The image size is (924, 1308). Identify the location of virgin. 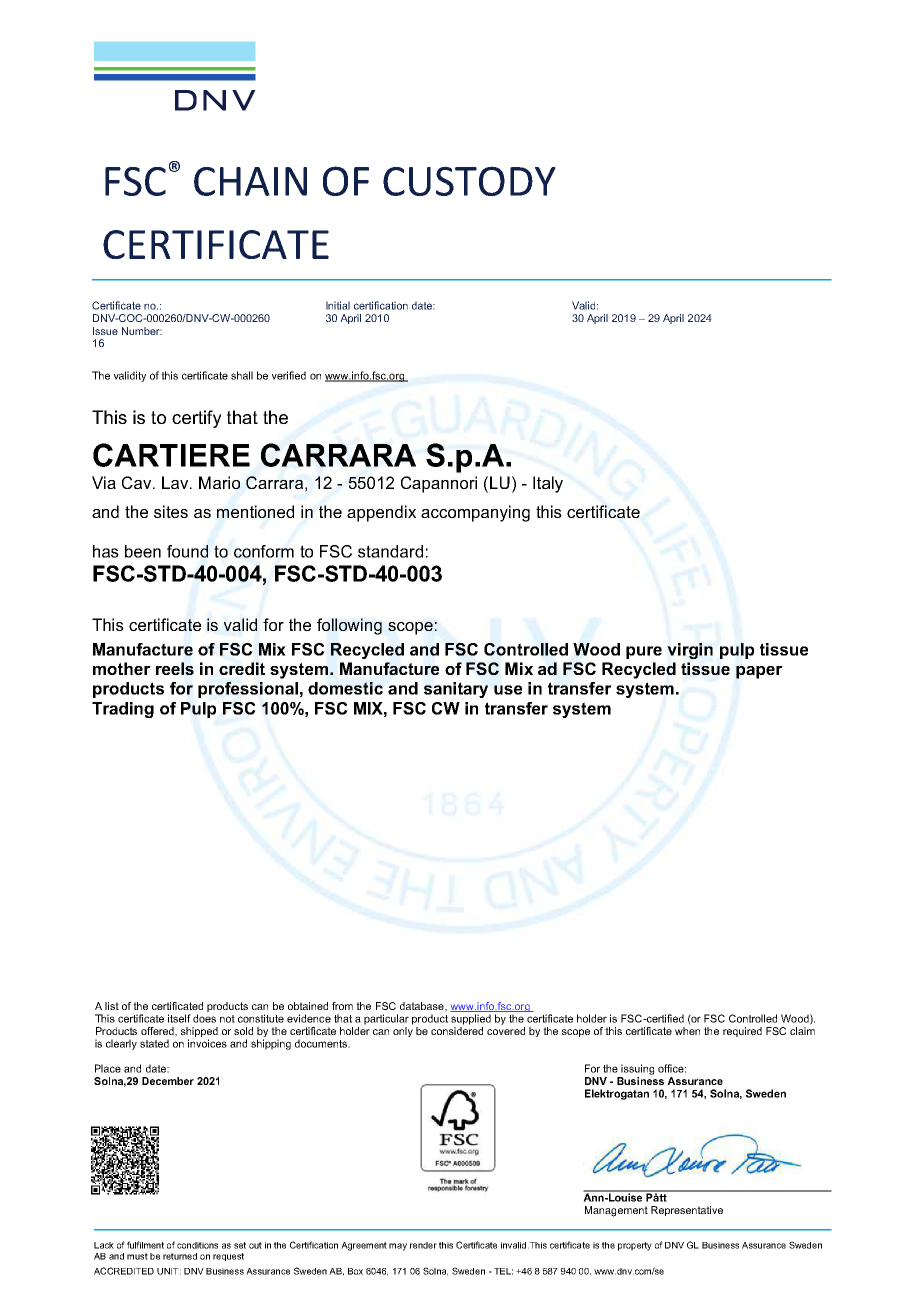
(690, 651).
